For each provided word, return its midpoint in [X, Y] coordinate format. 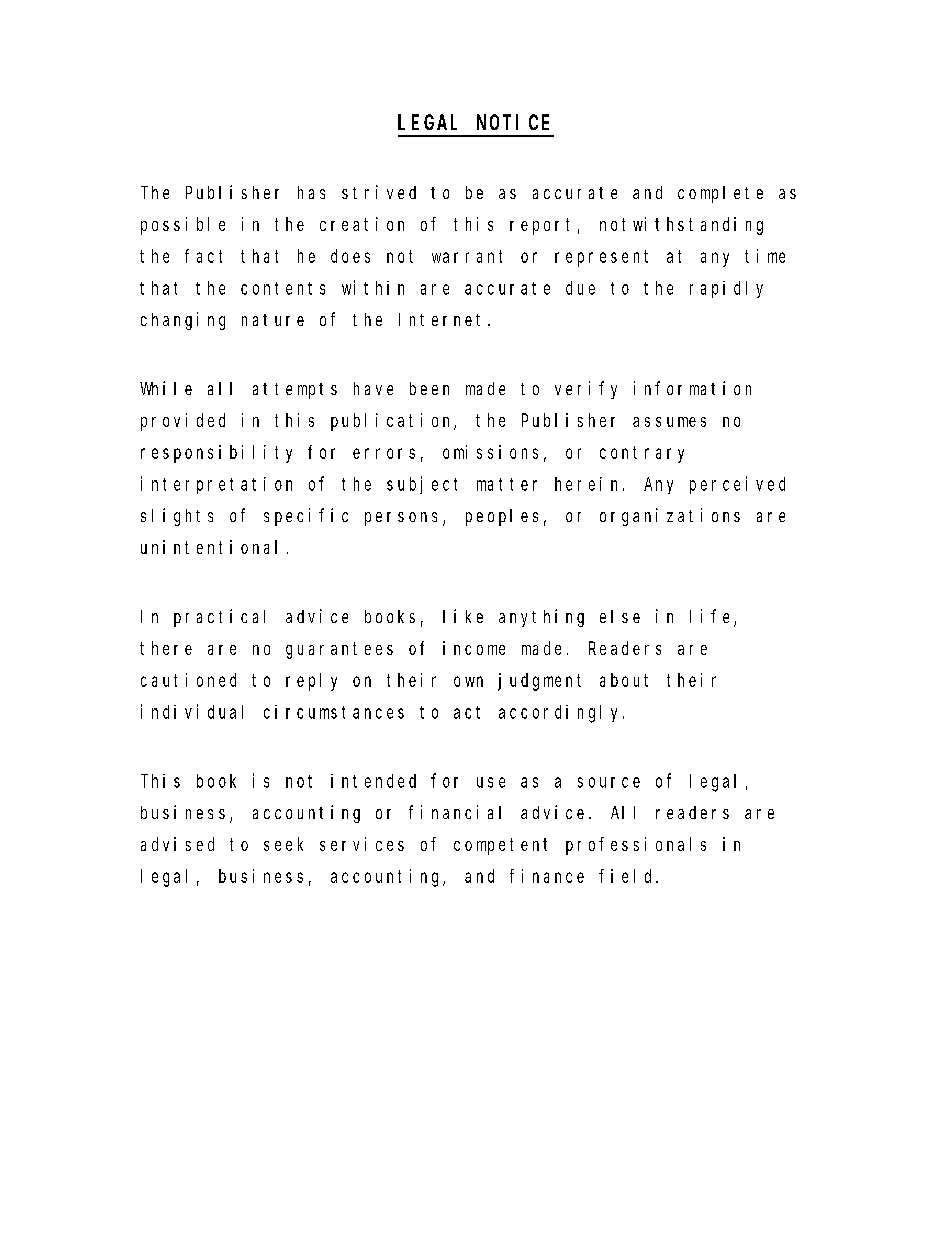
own [468, 681]
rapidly [726, 289]
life [712, 617]
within [373, 287]
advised [177, 844]
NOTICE [513, 122]
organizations [670, 517]
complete [720, 194]
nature [273, 320]
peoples [502, 517]
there [166, 648]
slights [177, 517]
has [311, 192]
